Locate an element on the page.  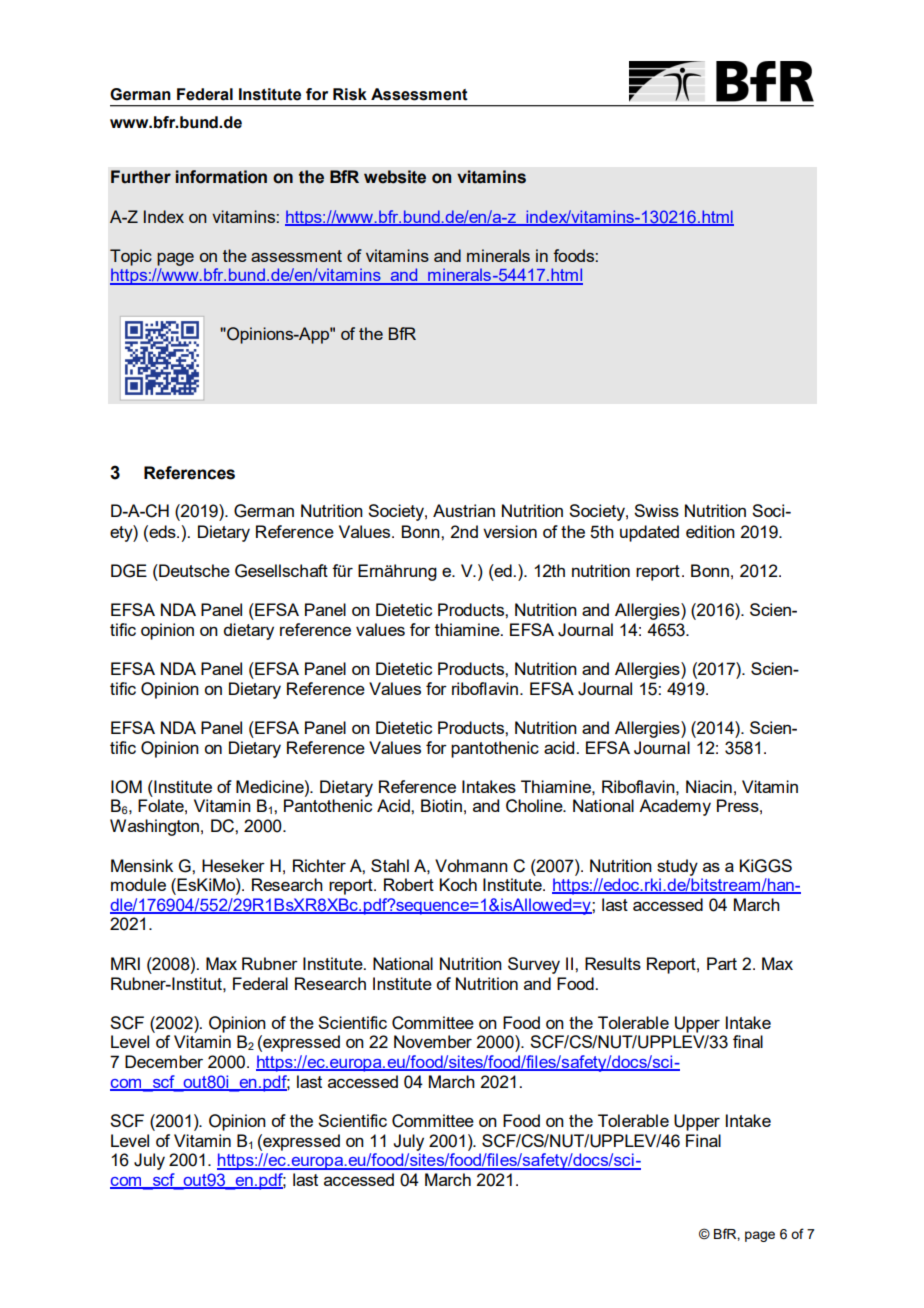
December is located at coordinates (164, 1061).
